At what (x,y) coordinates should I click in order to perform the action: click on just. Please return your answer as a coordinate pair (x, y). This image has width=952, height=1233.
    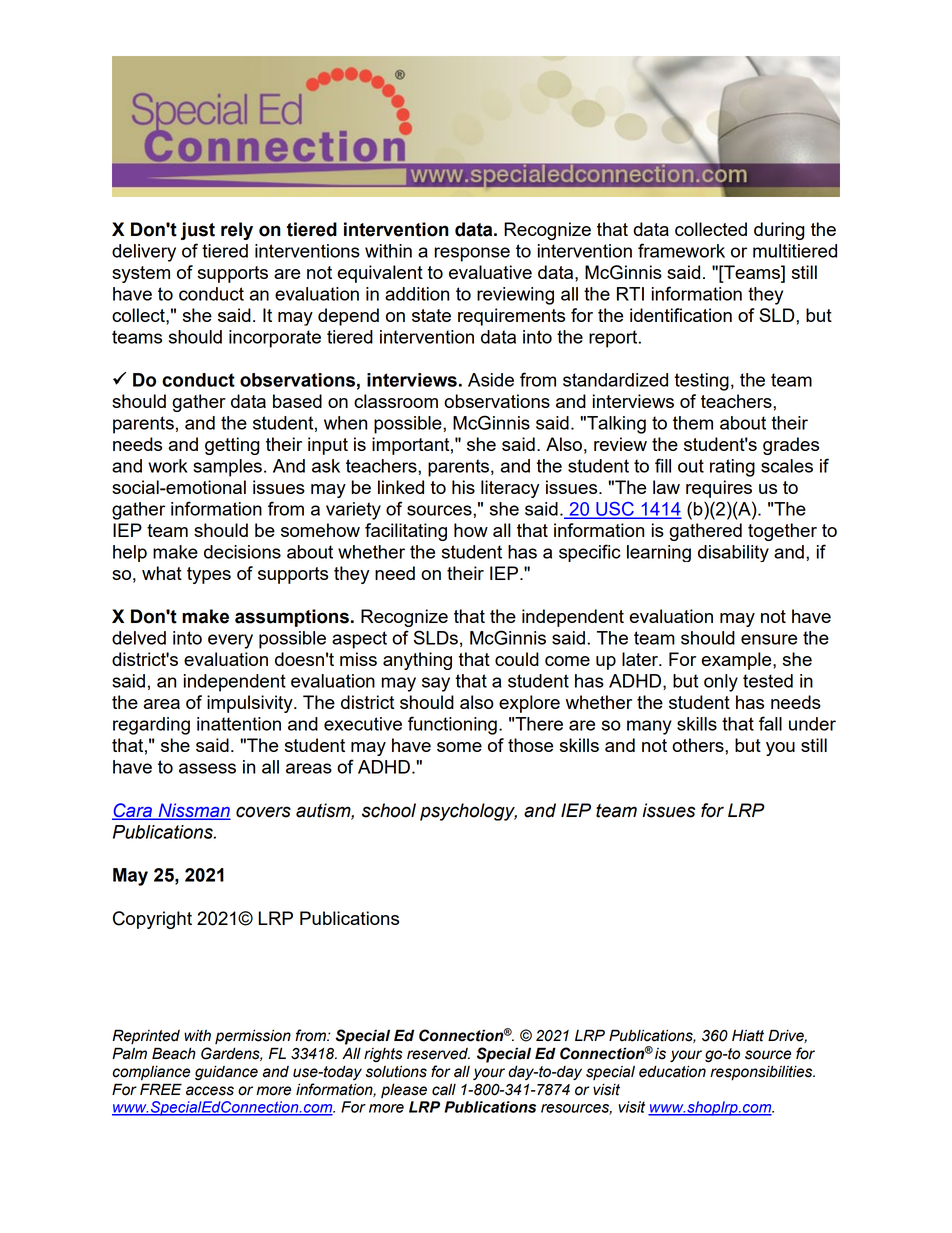
    Looking at the image, I should click on (198, 231).
